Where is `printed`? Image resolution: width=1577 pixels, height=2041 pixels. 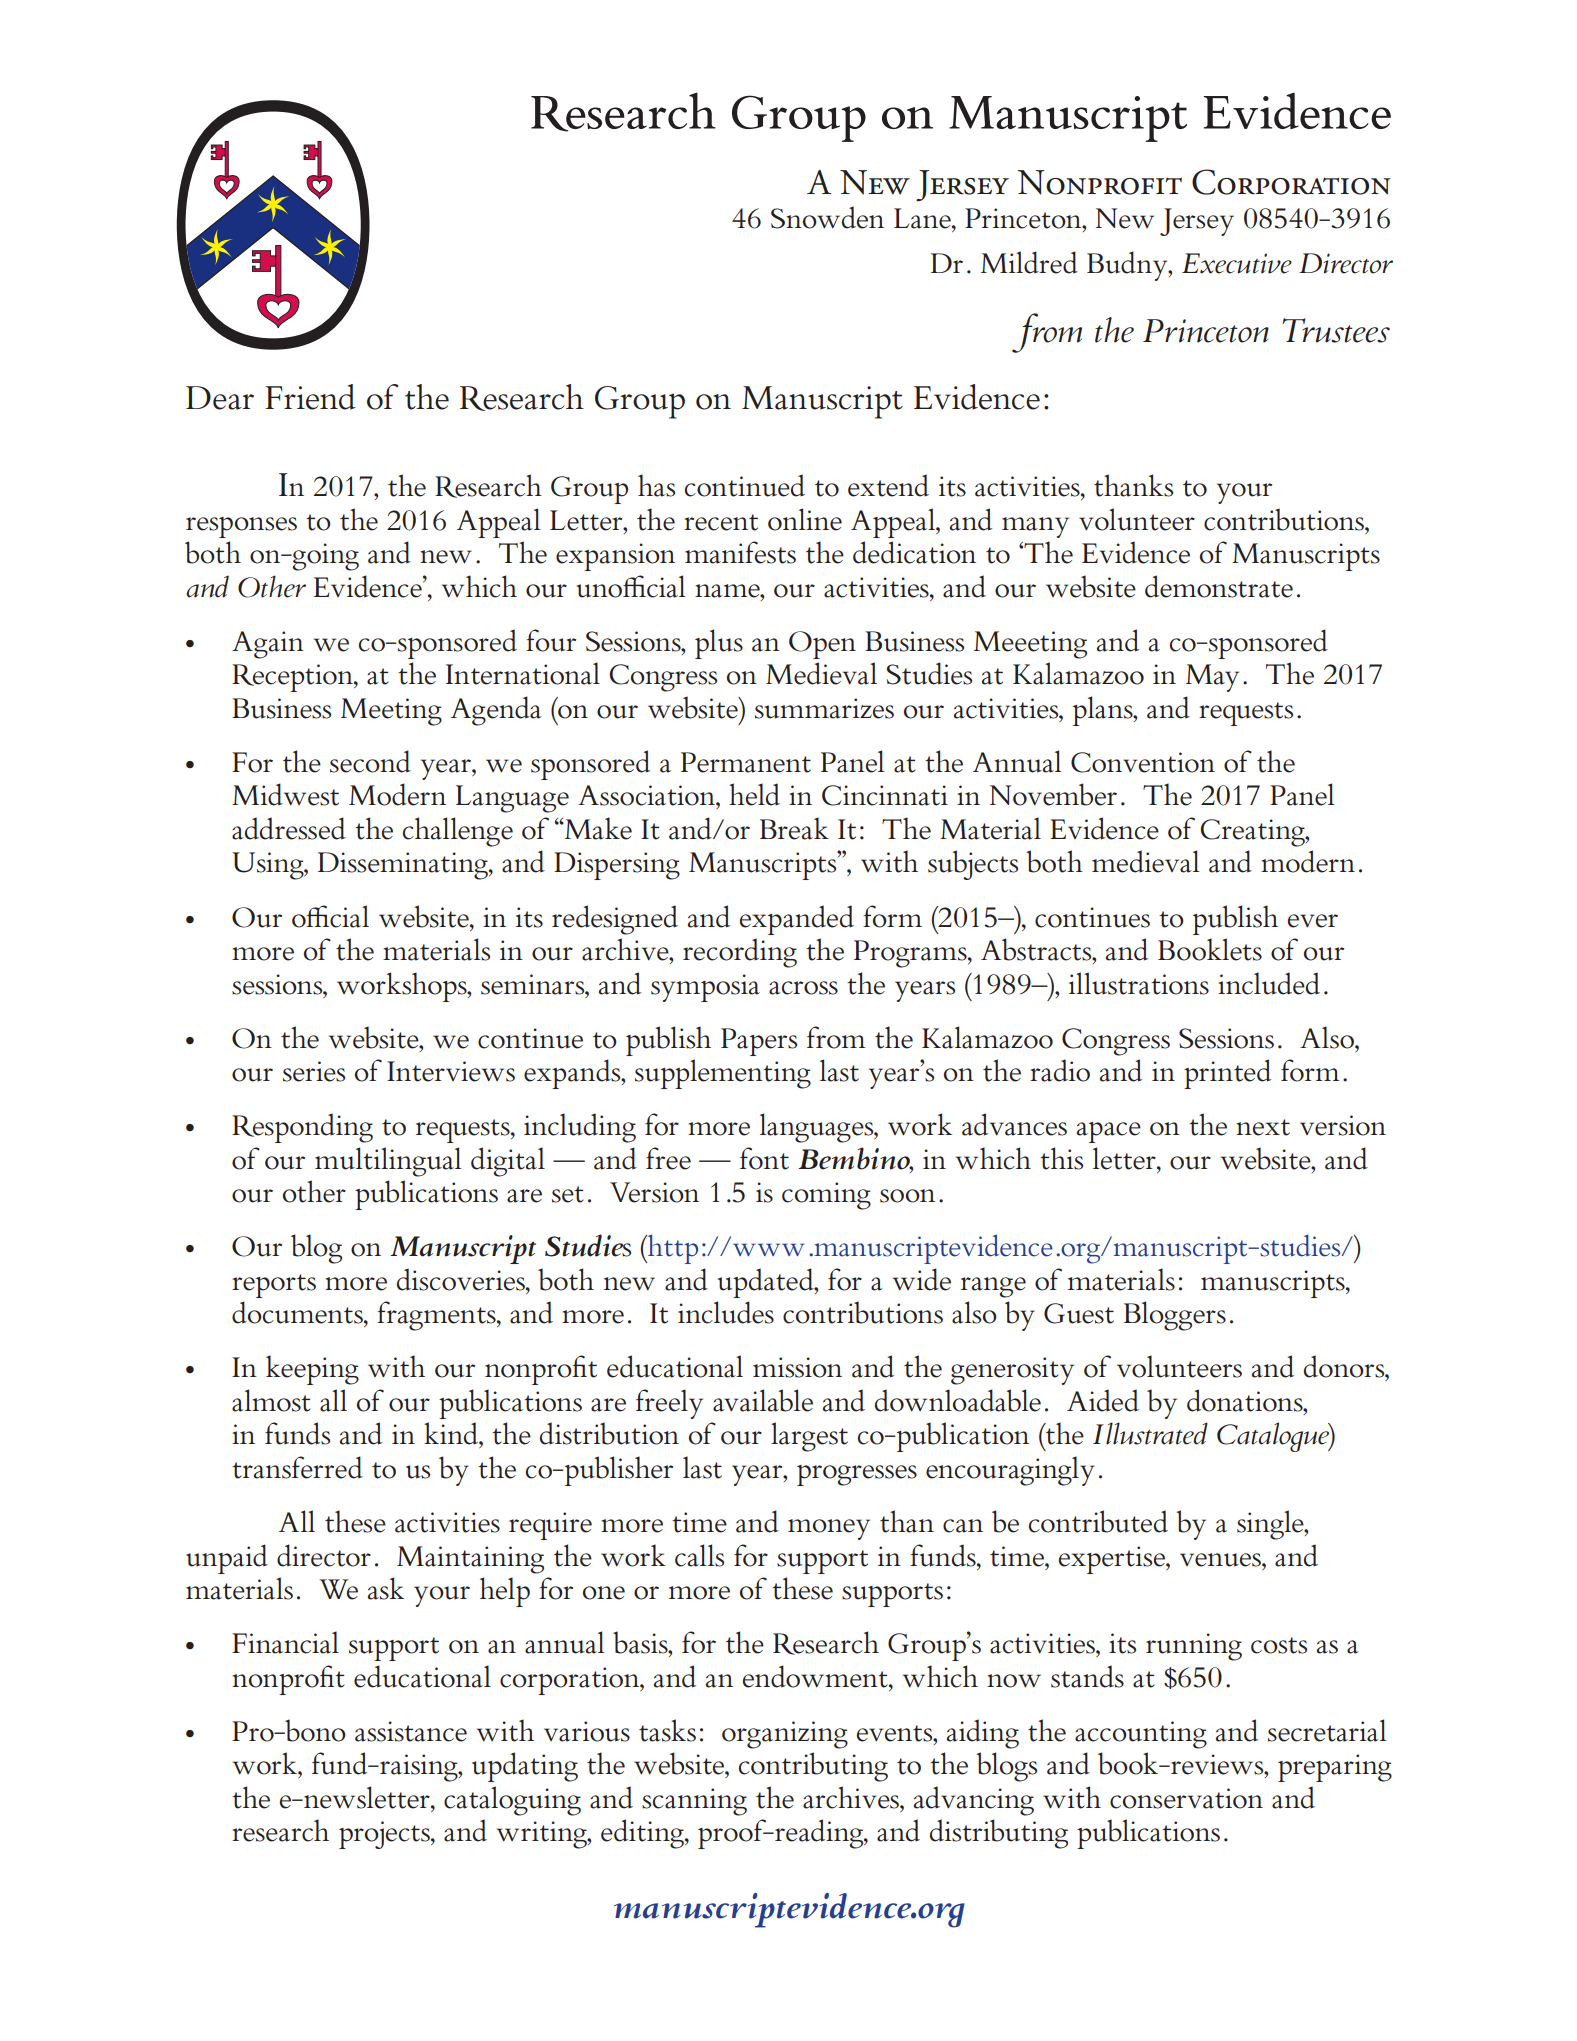
printed is located at coordinates (1227, 1074).
